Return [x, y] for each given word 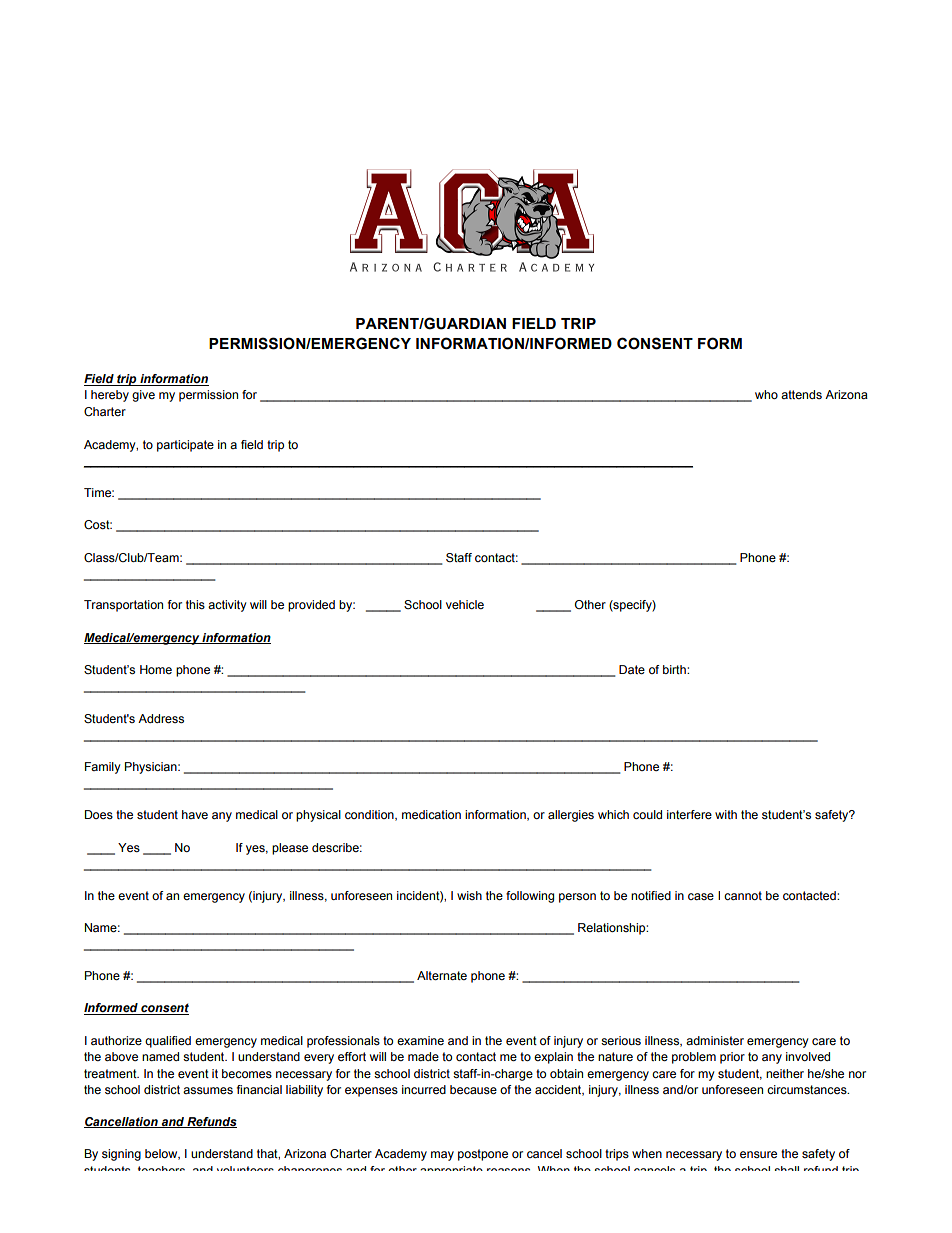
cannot [743, 895]
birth [675, 669]
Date [632, 669]
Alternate [442, 975]
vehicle [465, 604]
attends [801, 394]
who [766, 394]
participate [185, 446]
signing [121, 1155]
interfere [689, 814]
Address [161, 718]
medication [431, 814]
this [195, 604]
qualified [168, 1042]
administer [715, 1040]
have [195, 814]
